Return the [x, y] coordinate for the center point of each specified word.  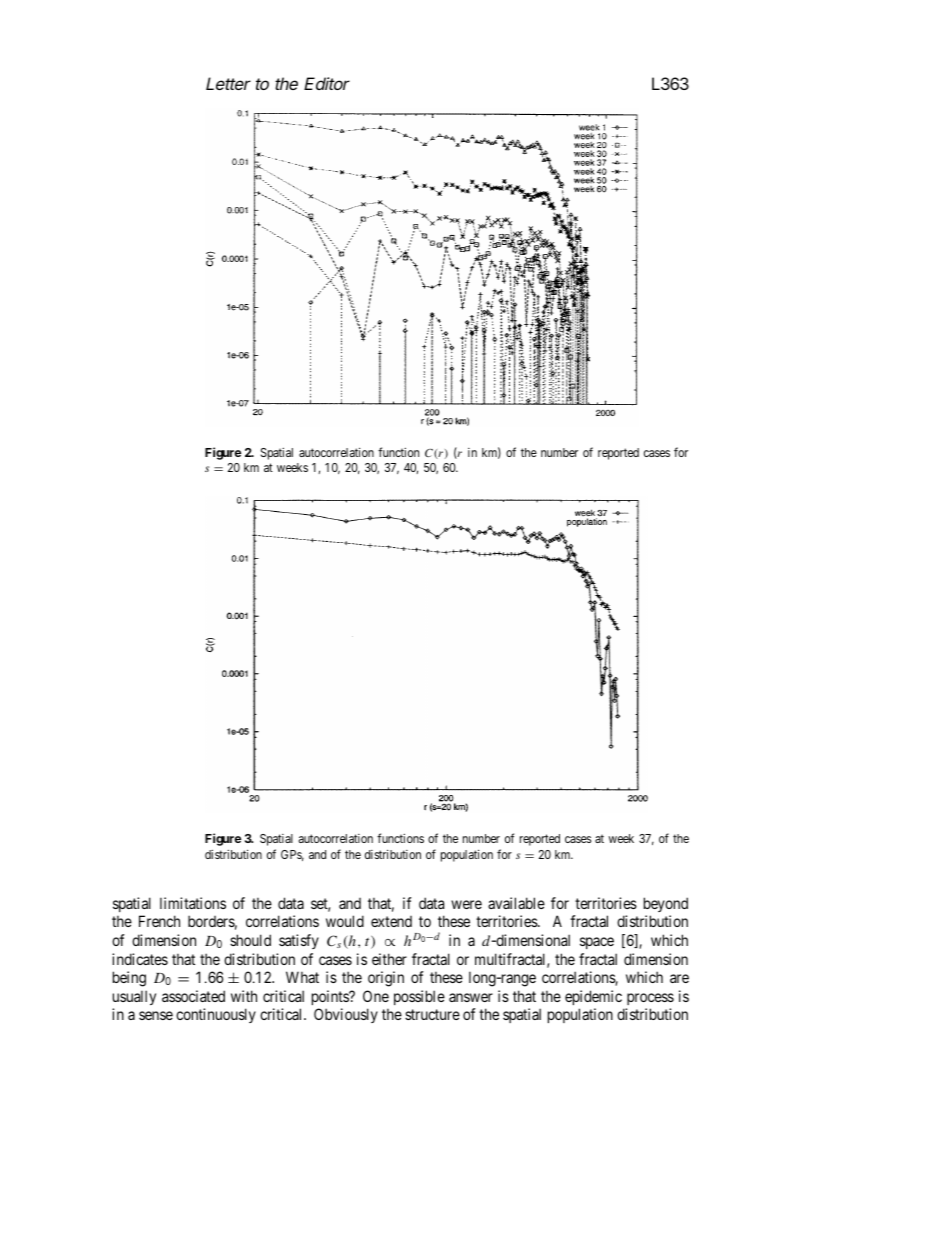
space [597, 943]
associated [193, 996]
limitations [193, 903]
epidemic [593, 997]
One [376, 996]
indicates [140, 959]
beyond [666, 904]
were [466, 904]
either [389, 959]
